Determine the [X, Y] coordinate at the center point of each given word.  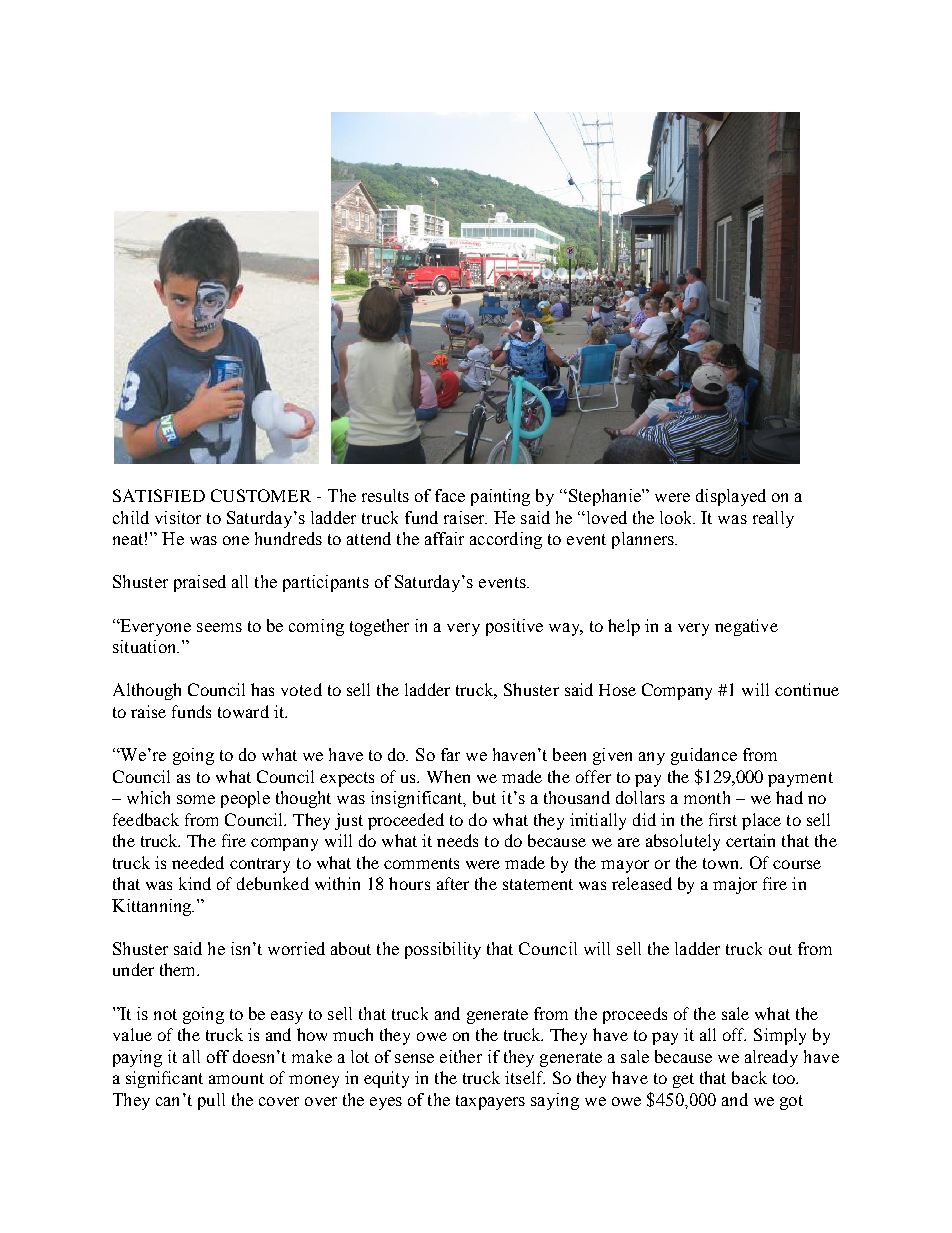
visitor [178, 517]
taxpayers [490, 1102]
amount [236, 1078]
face [450, 495]
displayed [731, 497]
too [785, 1078]
